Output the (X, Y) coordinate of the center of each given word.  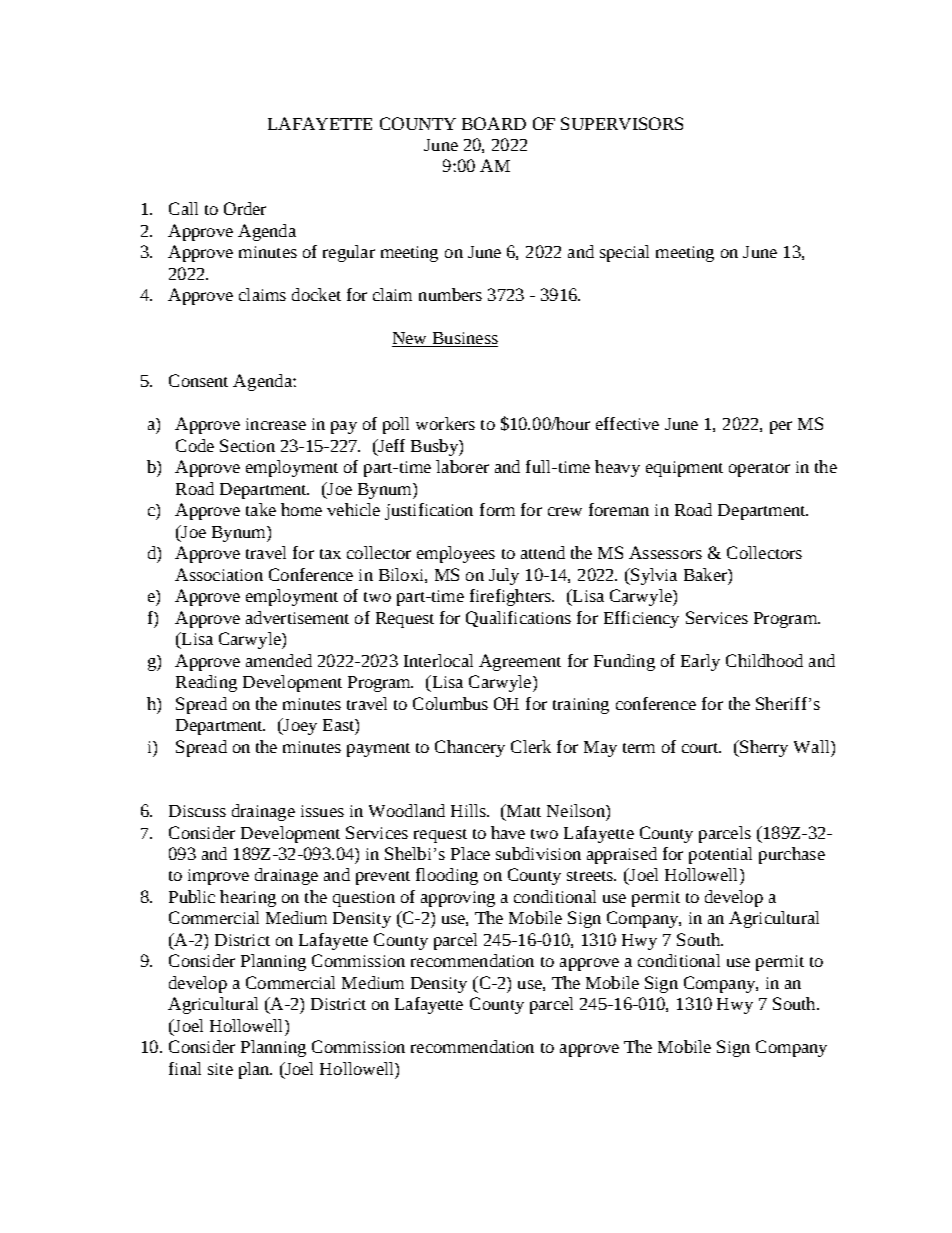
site (220, 1069)
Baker (706, 574)
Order (245, 208)
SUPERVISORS (622, 123)
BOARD (494, 123)
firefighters (511, 597)
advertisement (297, 617)
